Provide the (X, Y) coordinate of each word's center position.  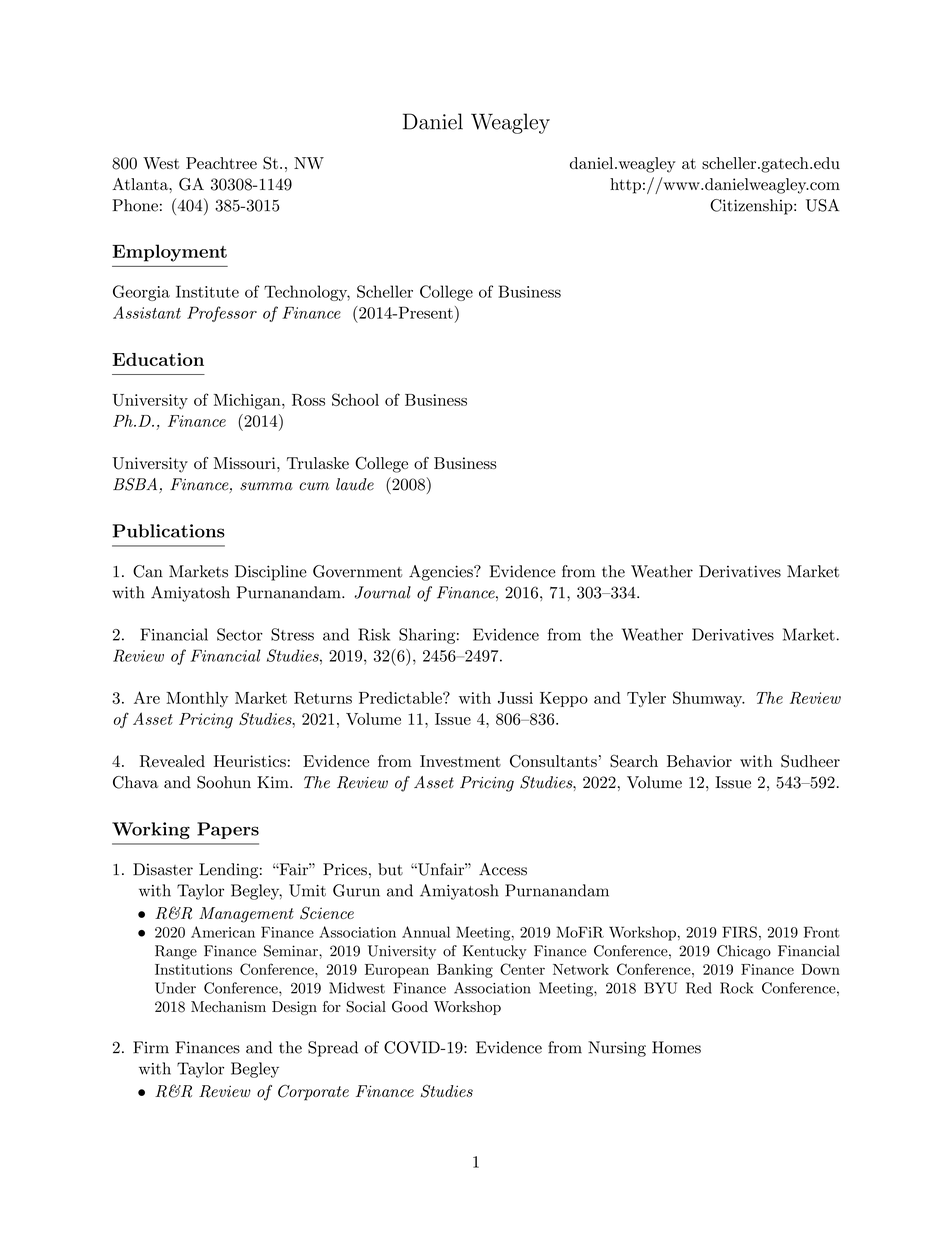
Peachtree (221, 163)
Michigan (248, 402)
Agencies (442, 573)
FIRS (739, 932)
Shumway (709, 699)
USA (822, 205)
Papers (228, 830)
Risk (374, 634)
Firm (151, 1047)
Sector (240, 634)
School (355, 399)
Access (503, 869)
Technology (307, 293)
